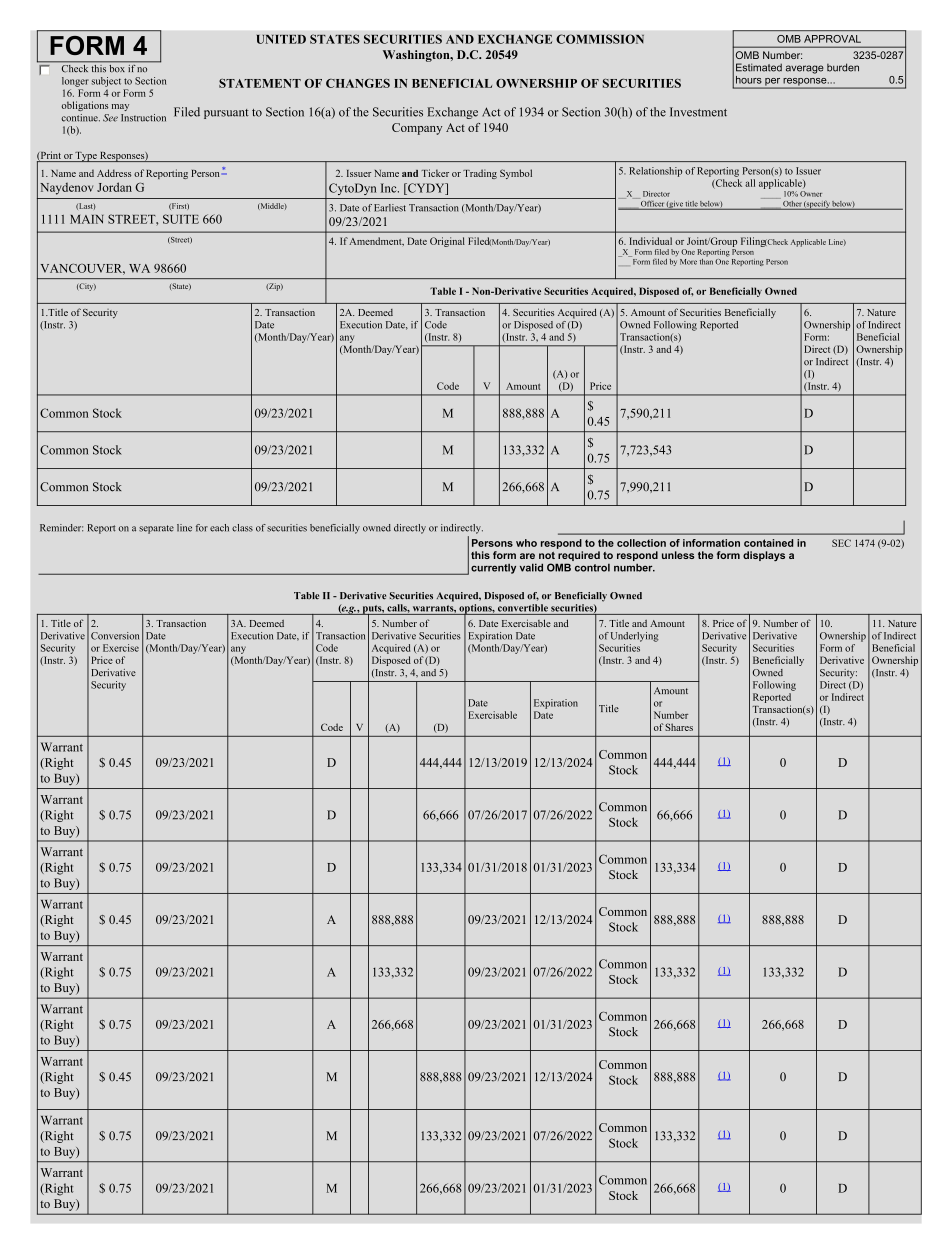 The image size is (952, 1233). I want to click on Exercise, so click(121, 648).
